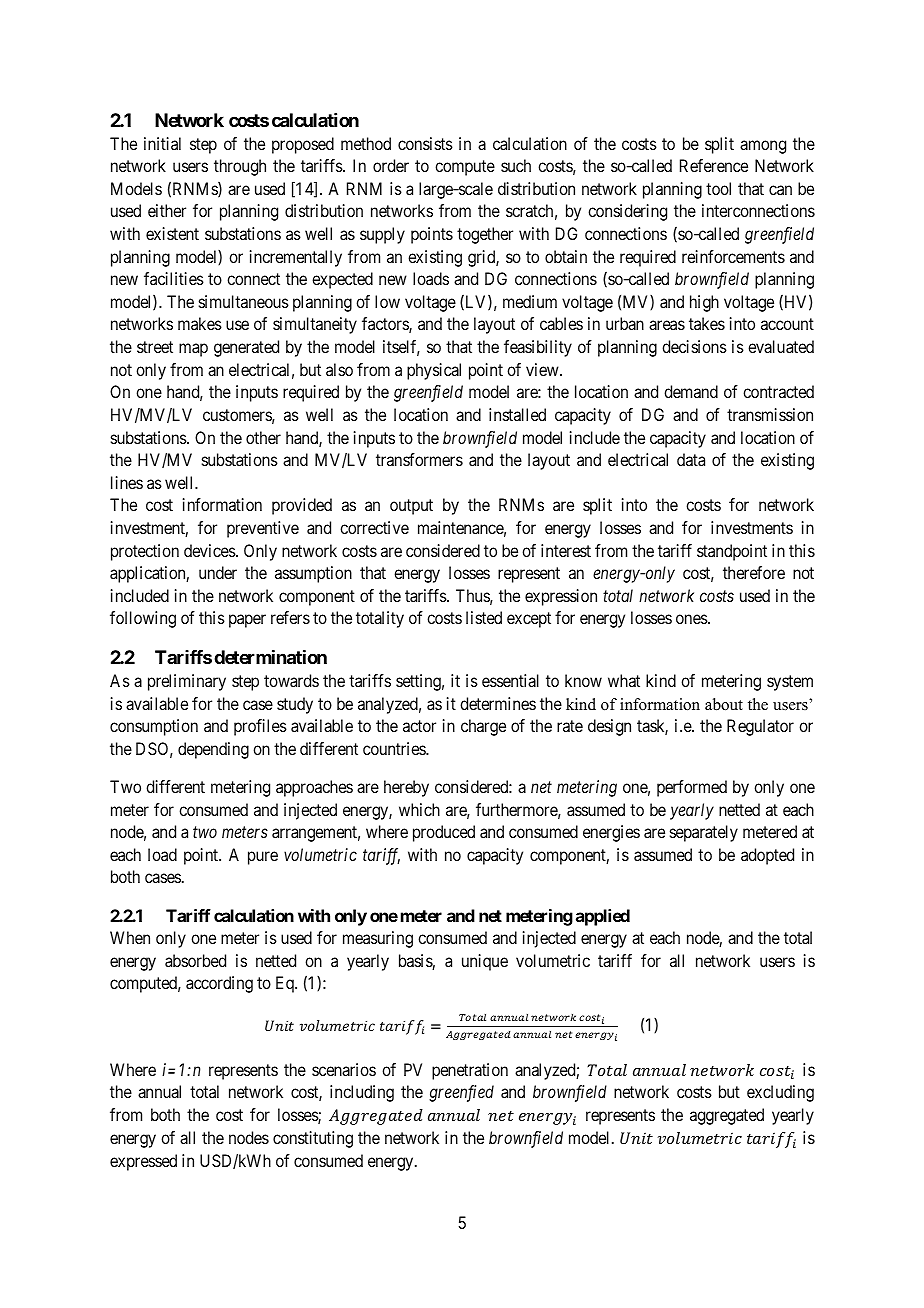 The height and width of the screenshot is (1308, 924). I want to click on annual, so click(159, 1091).
